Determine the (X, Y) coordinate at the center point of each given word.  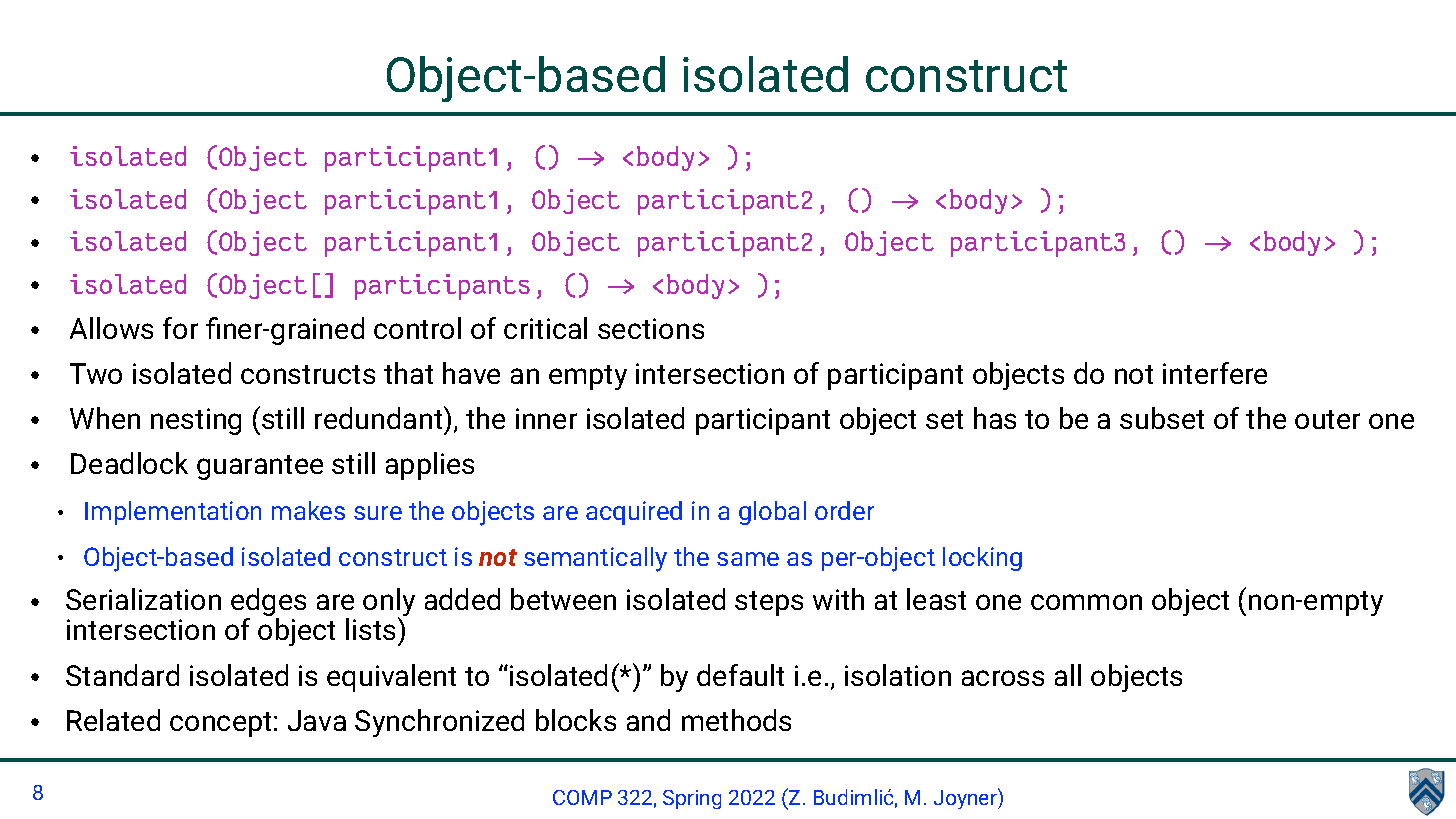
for (180, 328)
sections (651, 328)
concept (220, 724)
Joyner (966, 798)
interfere (1215, 373)
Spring (692, 799)
